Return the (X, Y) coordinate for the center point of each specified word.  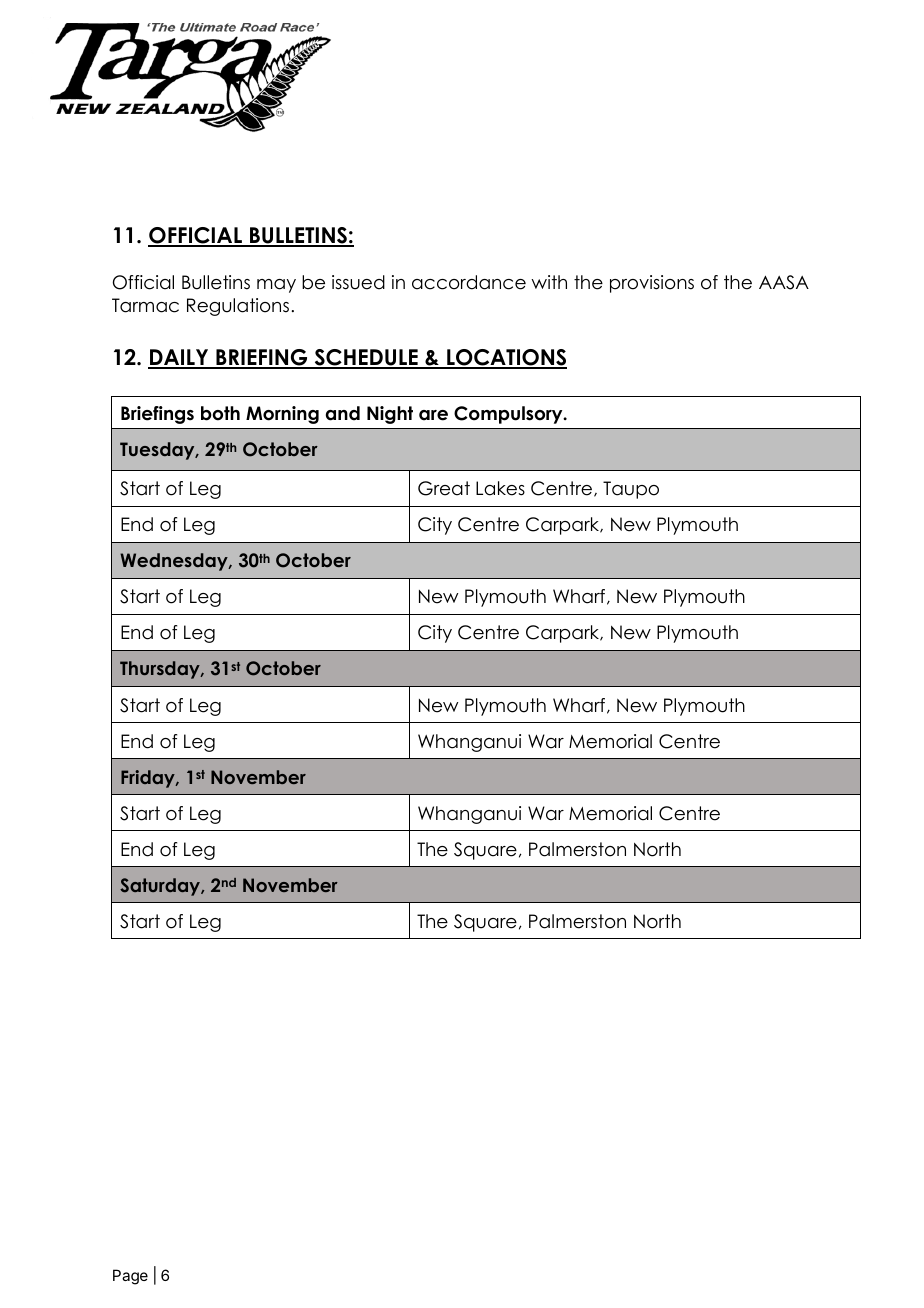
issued (358, 282)
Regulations (238, 307)
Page (130, 1277)
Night (390, 415)
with (549, 282)
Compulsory (509, 415)
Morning (282, 415)
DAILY (179, 358)
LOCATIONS (506, 358)
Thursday (161, 670)
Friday (149, 779)
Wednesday (175, 562)
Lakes (500, 488)
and (343, 413)
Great (444, 488)
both (220, 413)
